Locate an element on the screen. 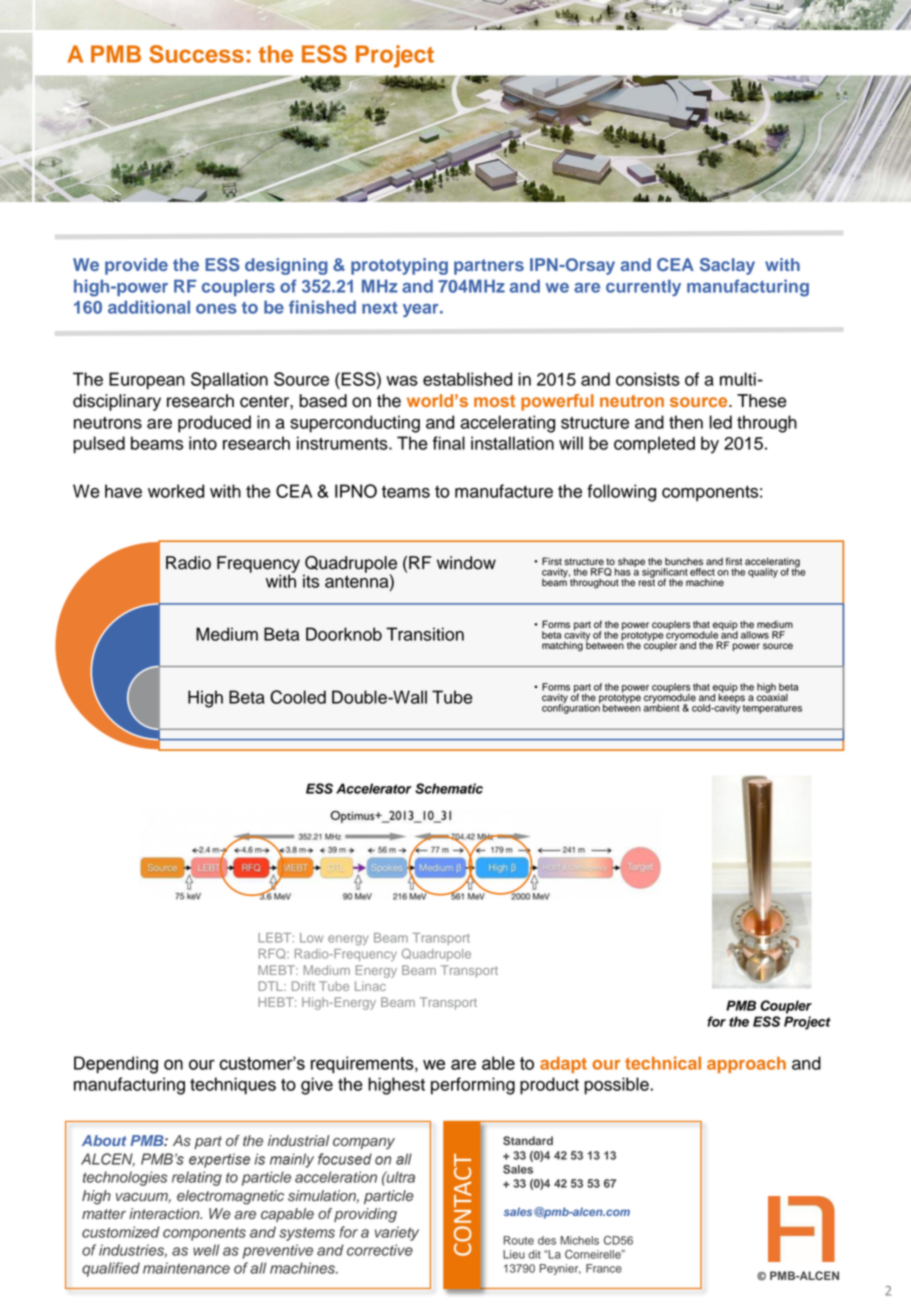  interaction is located at coordinates (165, 1214).
